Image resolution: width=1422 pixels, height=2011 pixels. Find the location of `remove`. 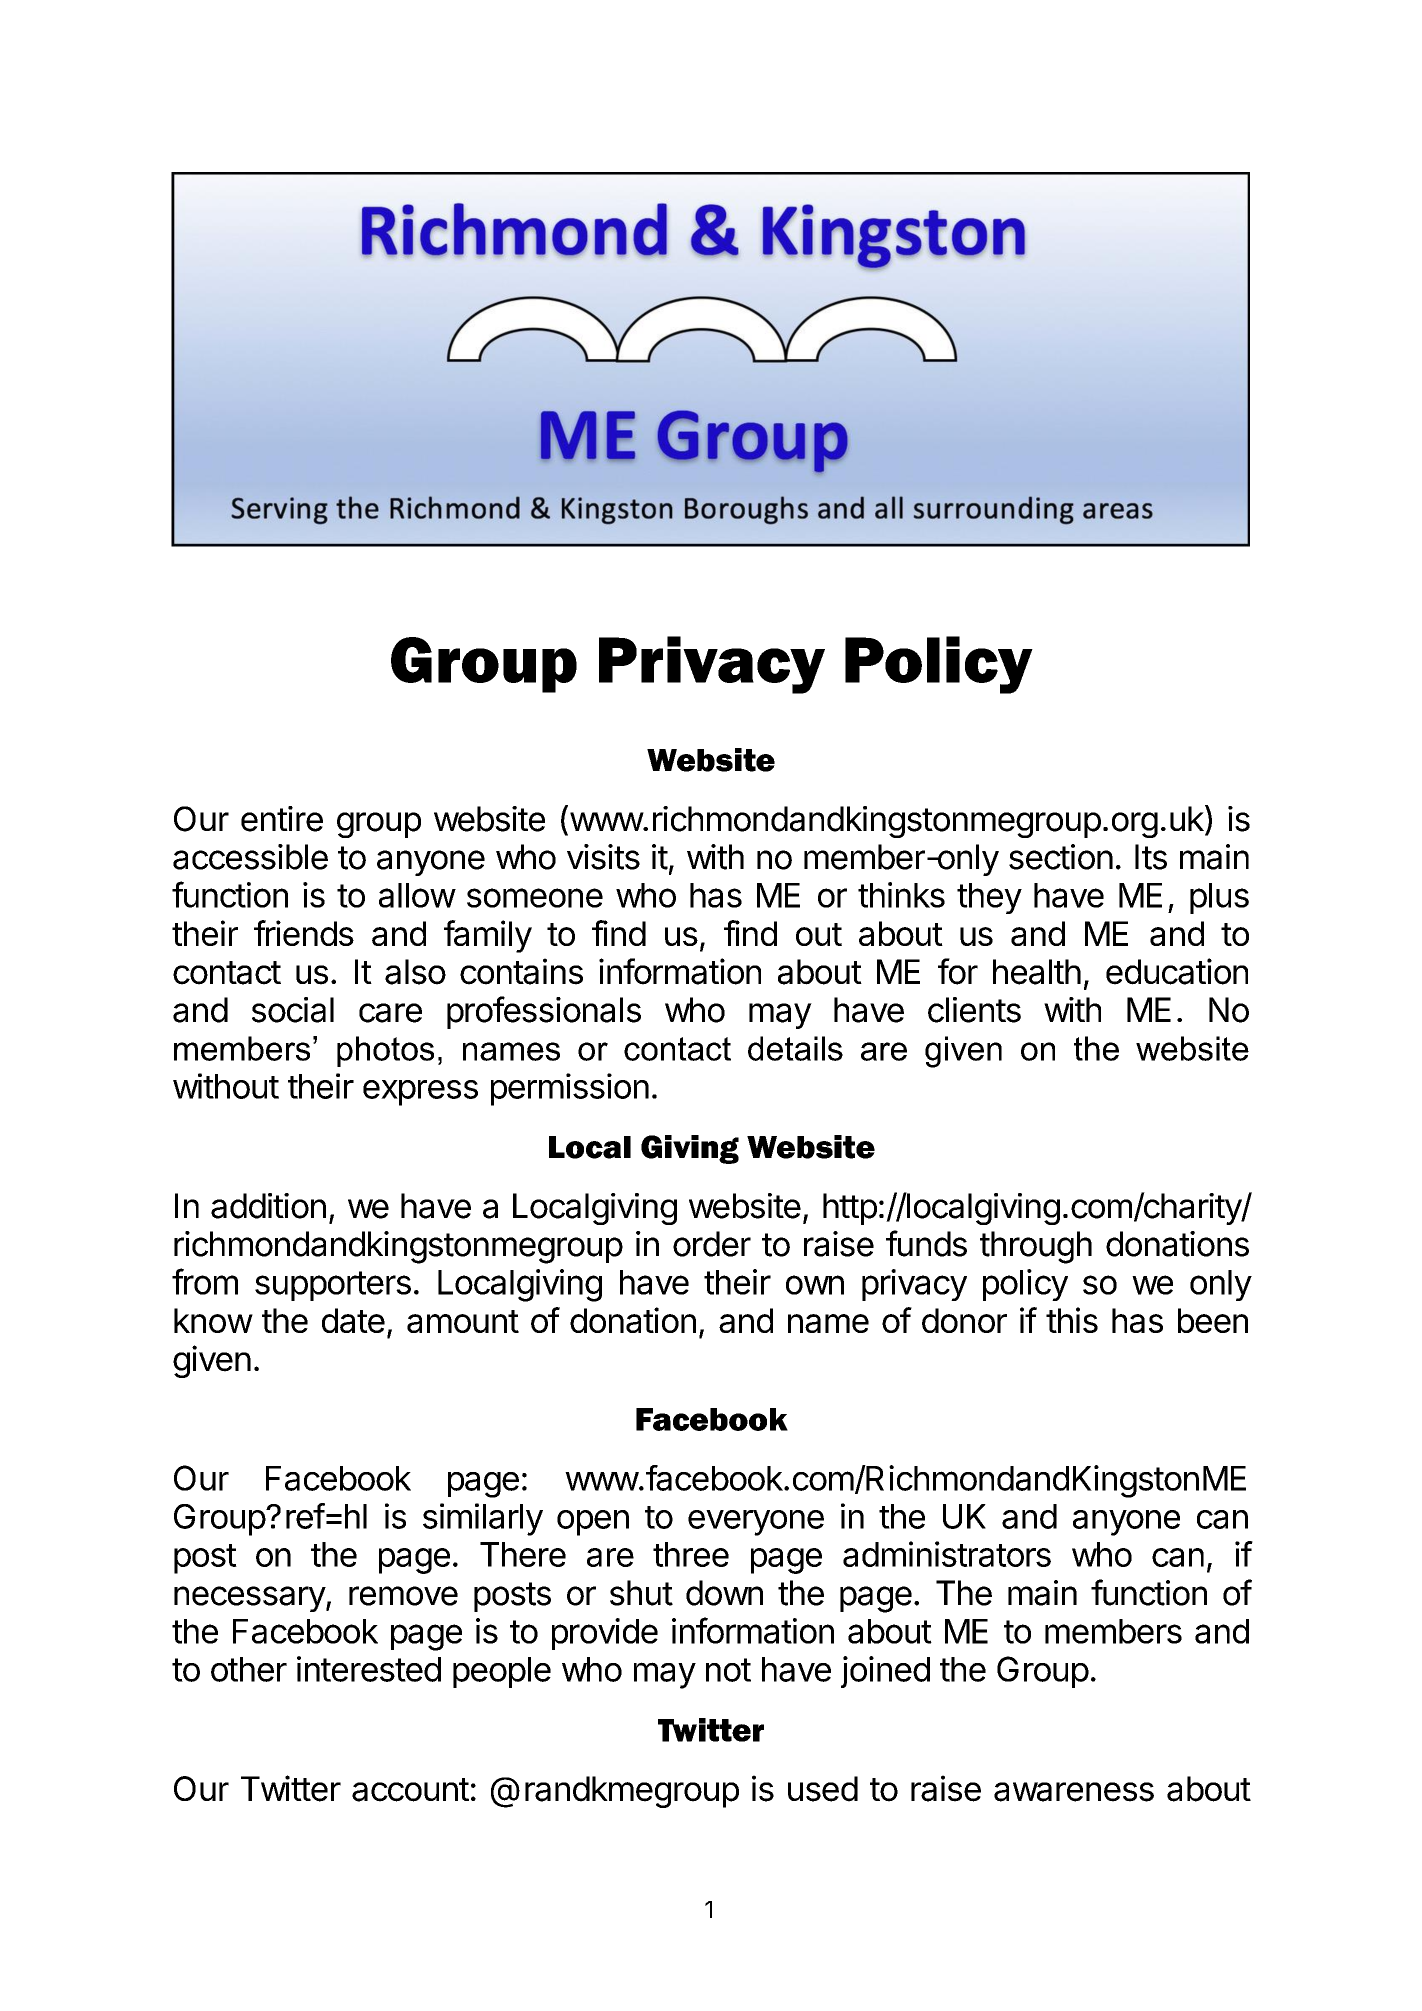

remove is located at coordinates (403, 1596).
